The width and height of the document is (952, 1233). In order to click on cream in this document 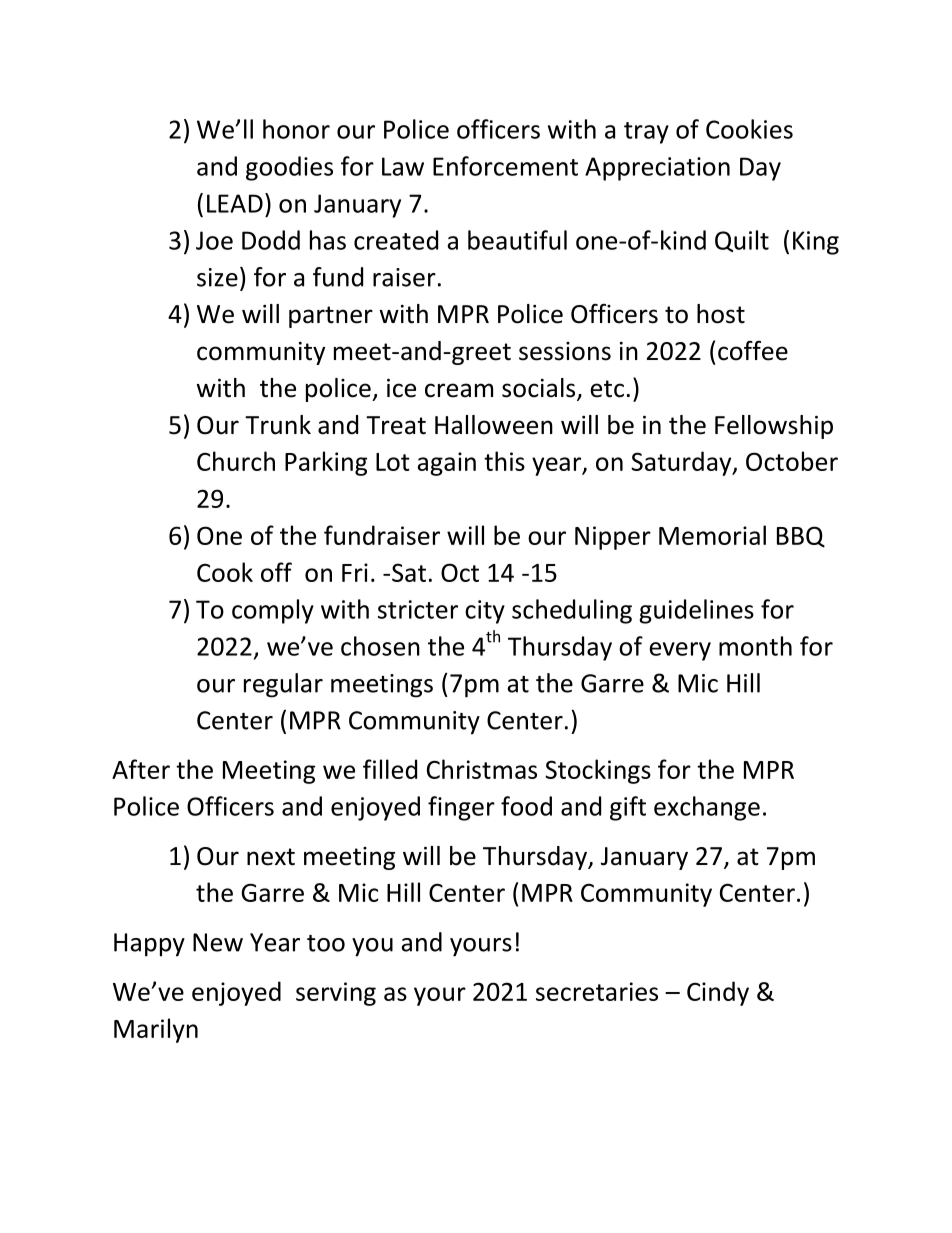, I will do `click(459, 390)`.
